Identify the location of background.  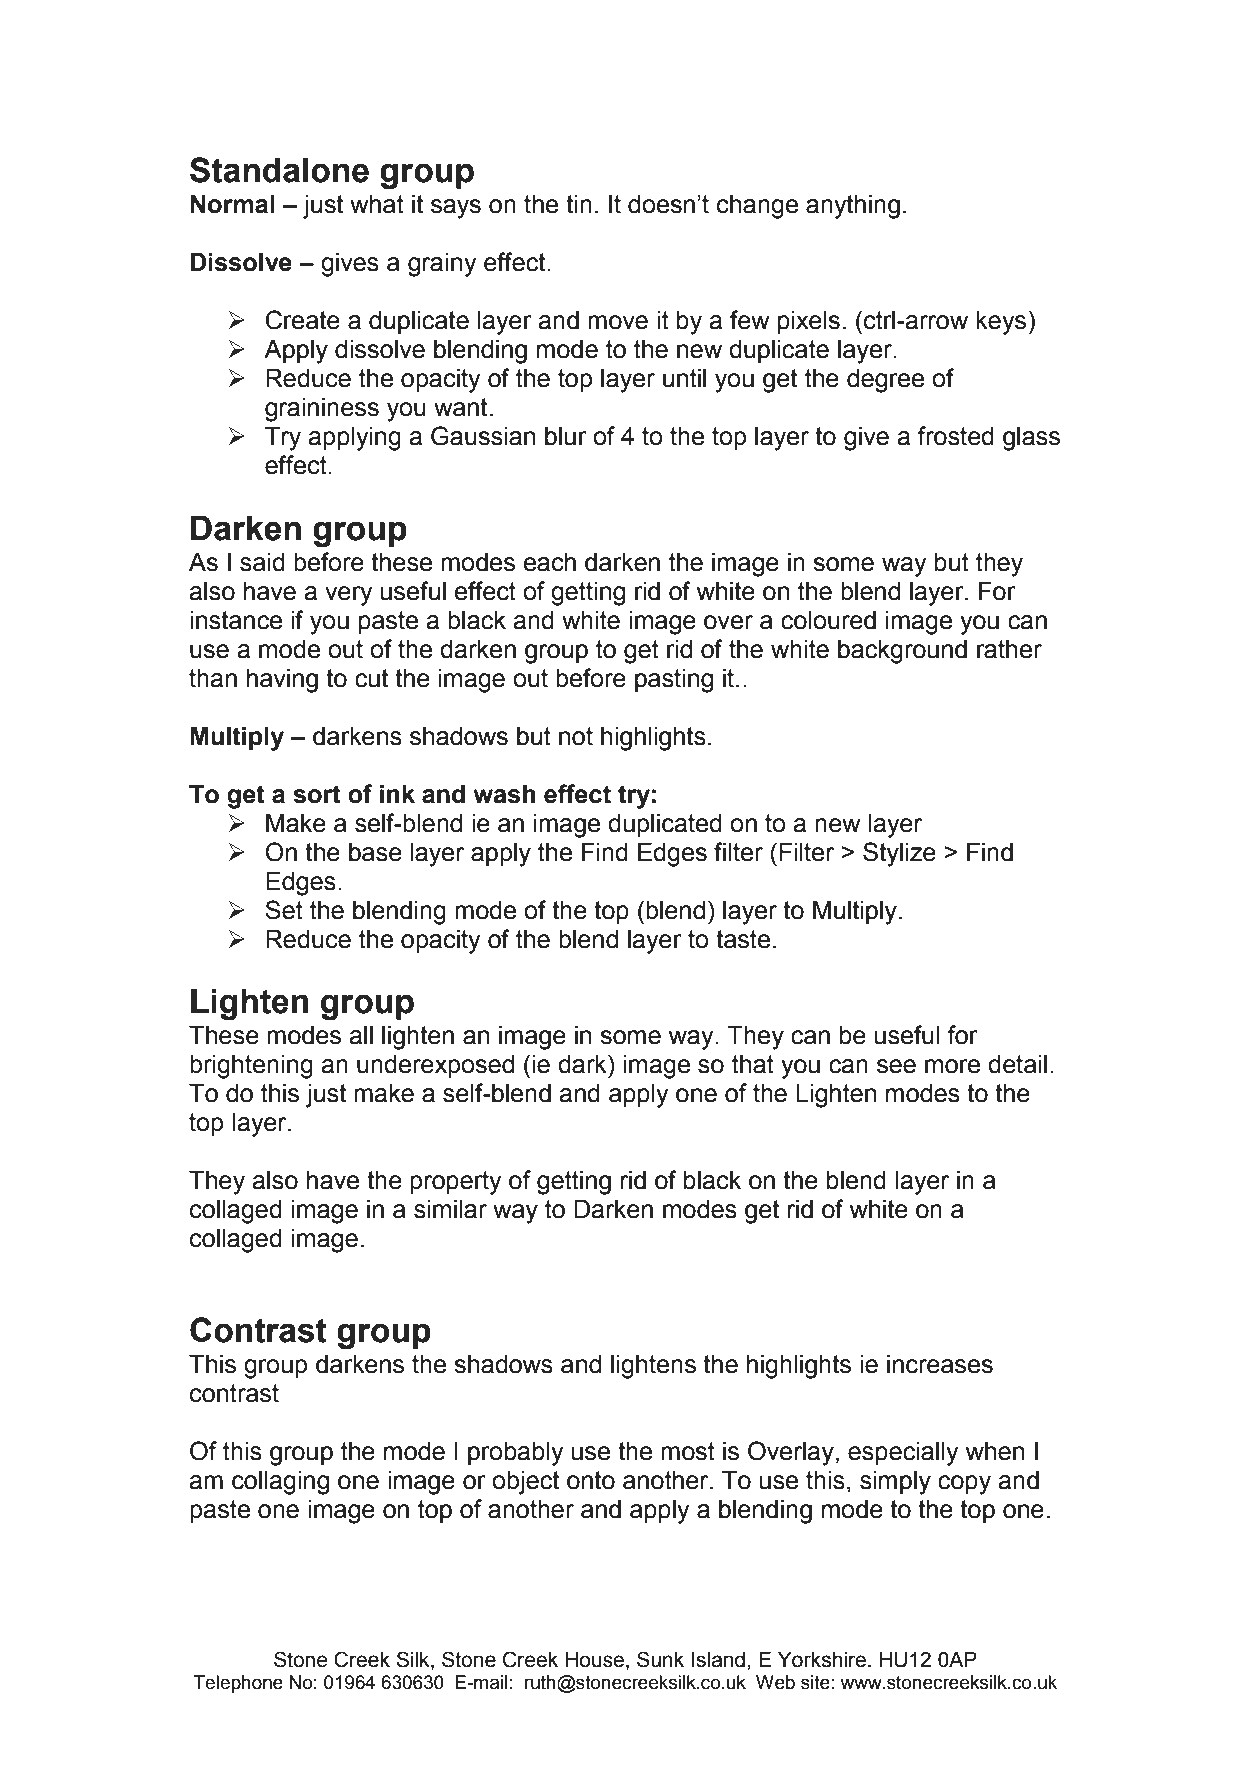
(902, 652).
